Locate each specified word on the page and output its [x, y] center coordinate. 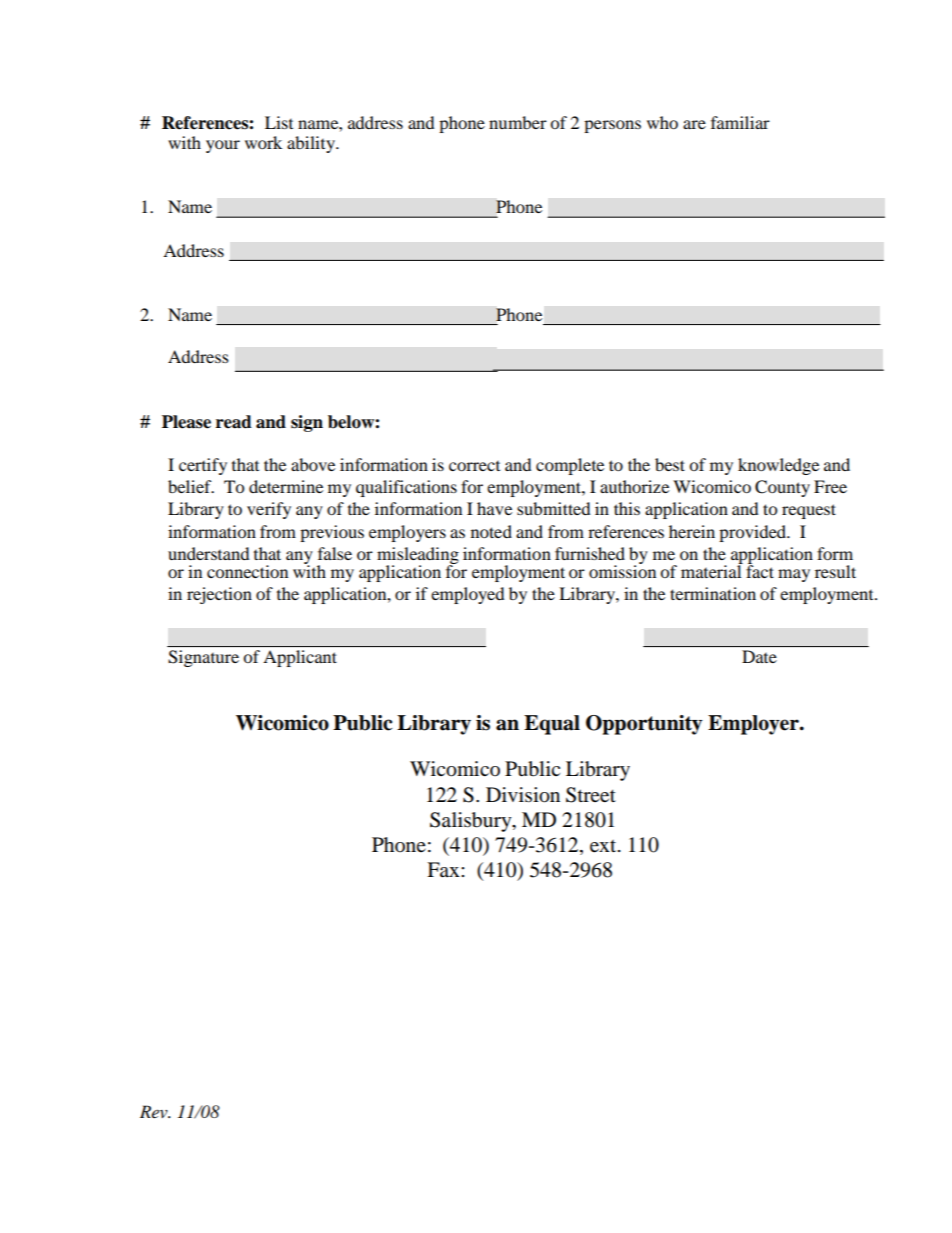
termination [713, 593]
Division [523, 795]
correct [474, 466]
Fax [444, 869]
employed [468, 595]
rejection [219, 595]
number [518, 122]
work [263, 142]
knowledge [778, 466]
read [234, 422]
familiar [740, 122]
